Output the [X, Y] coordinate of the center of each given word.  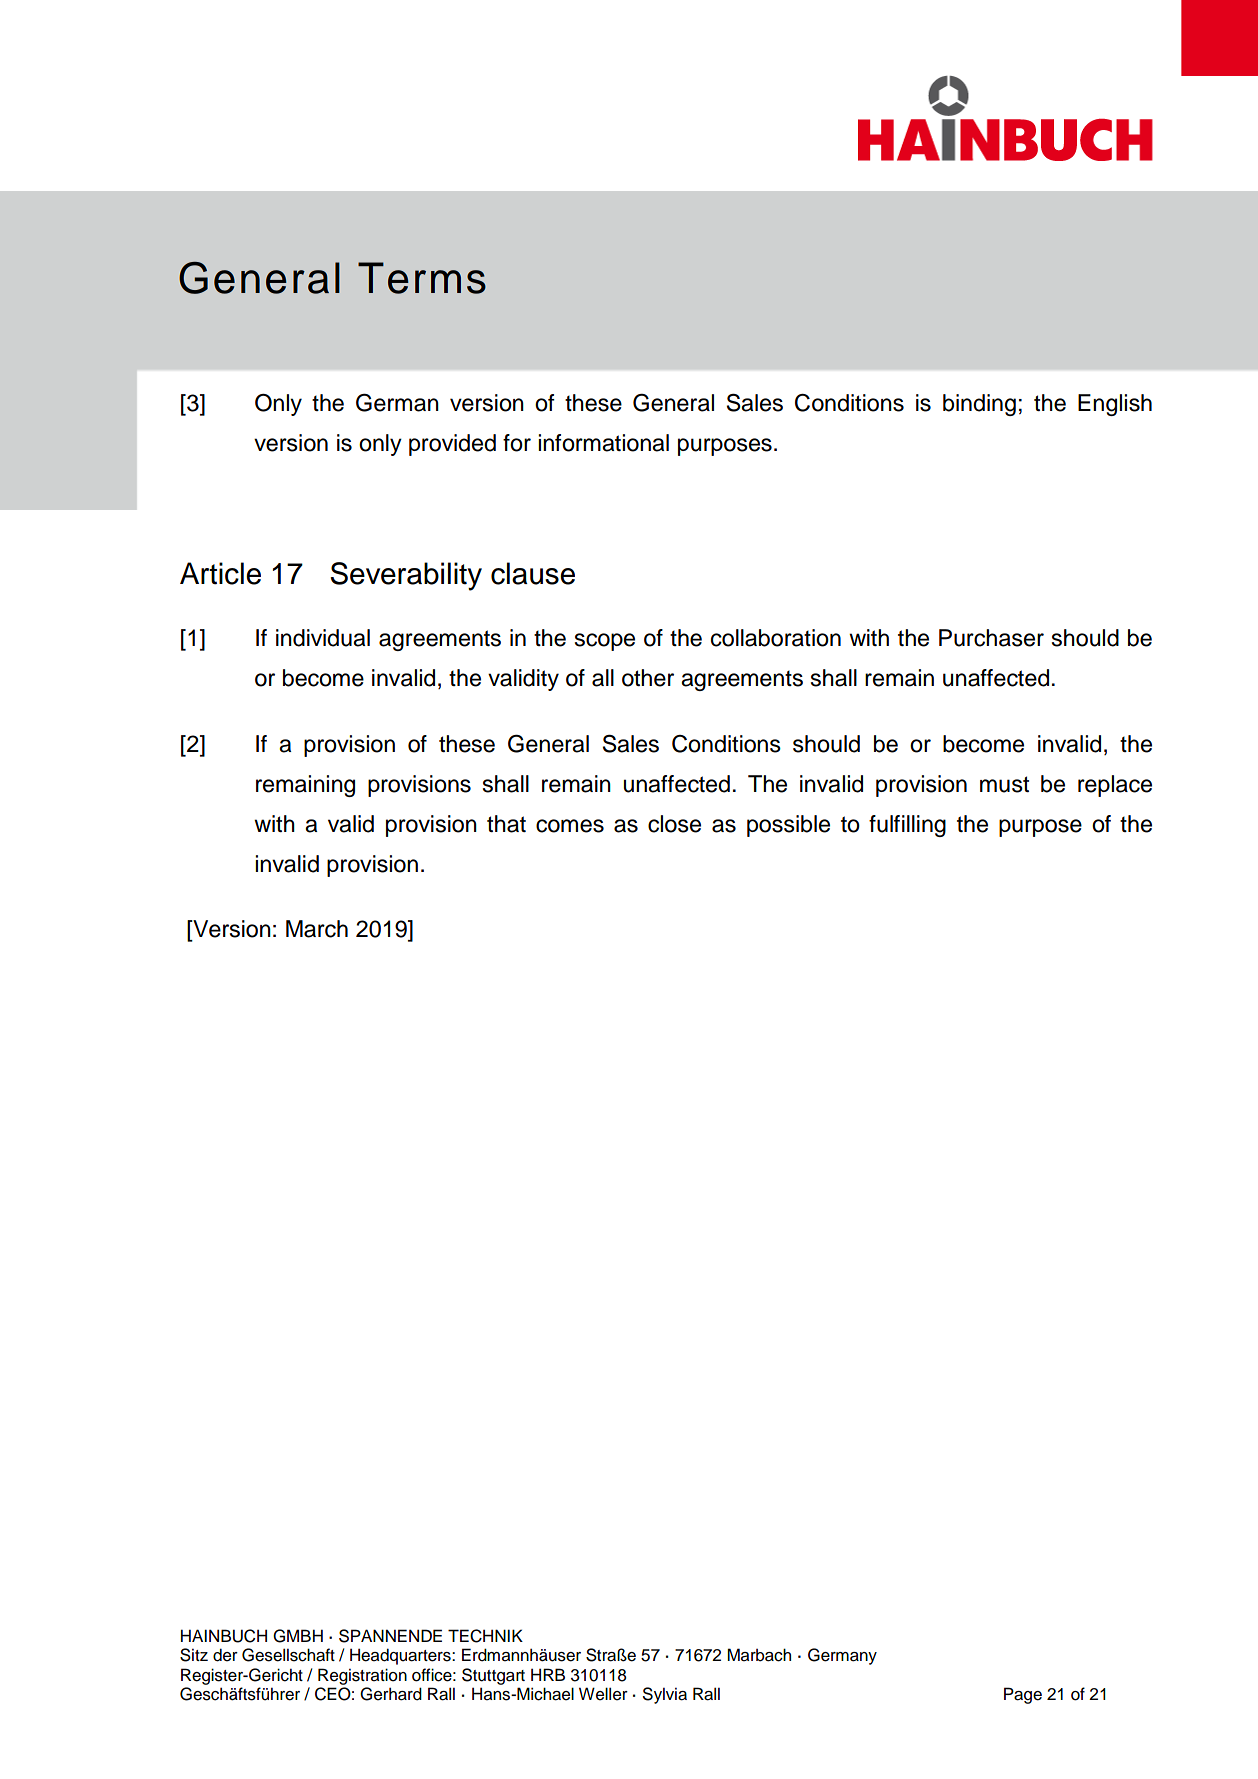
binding [979, 405]
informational [603, 443]
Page [1023, 1695]
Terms [422, 278]
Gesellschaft [288, 1655]
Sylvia [664, 1695]
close [674, 824]
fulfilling [907, 826]
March [317, 929]
